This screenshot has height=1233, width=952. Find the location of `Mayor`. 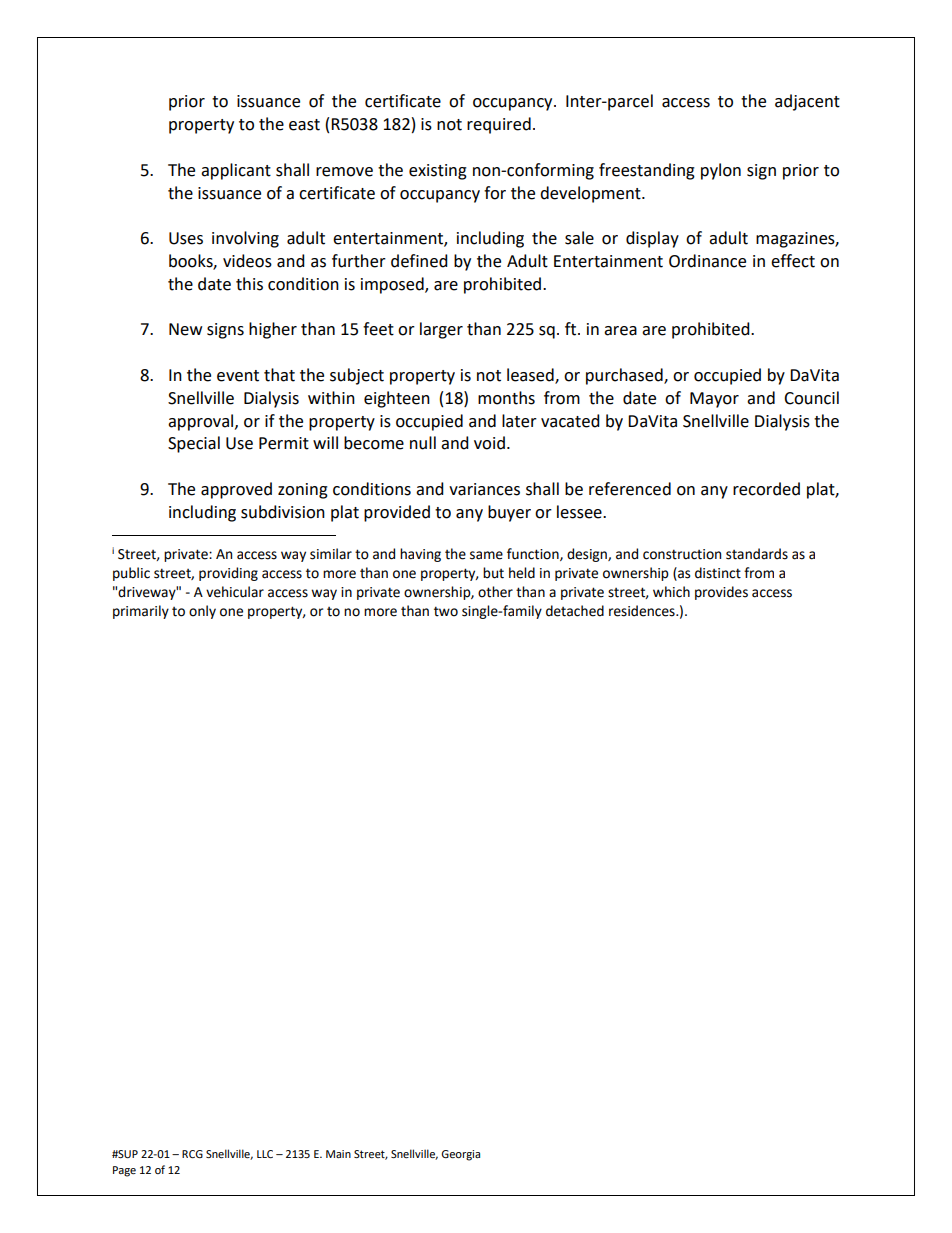

Mayor is located at coordinates (714, 400).
